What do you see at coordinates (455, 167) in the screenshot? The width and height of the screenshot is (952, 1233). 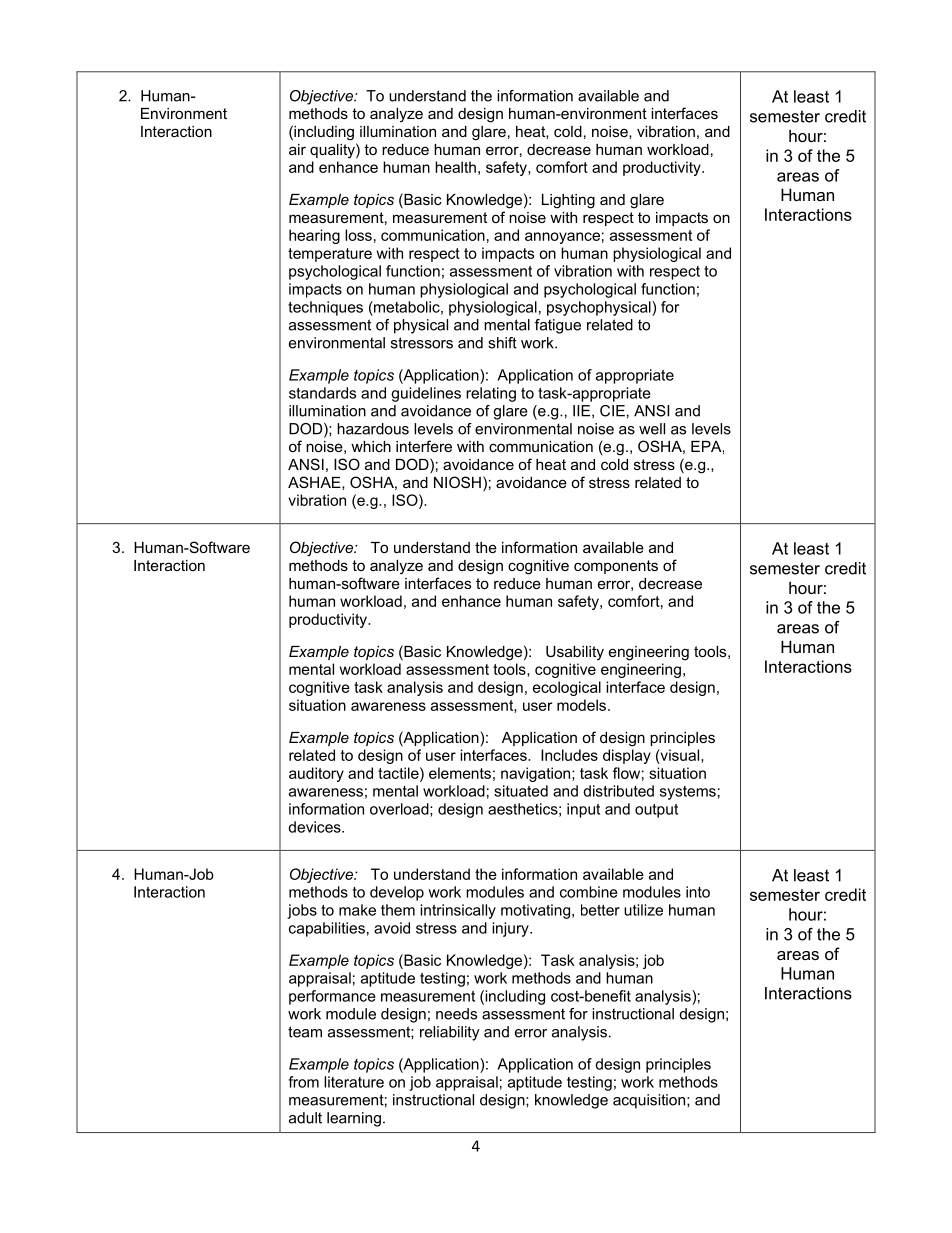 I see `health` at bounding box center [455, 167].
